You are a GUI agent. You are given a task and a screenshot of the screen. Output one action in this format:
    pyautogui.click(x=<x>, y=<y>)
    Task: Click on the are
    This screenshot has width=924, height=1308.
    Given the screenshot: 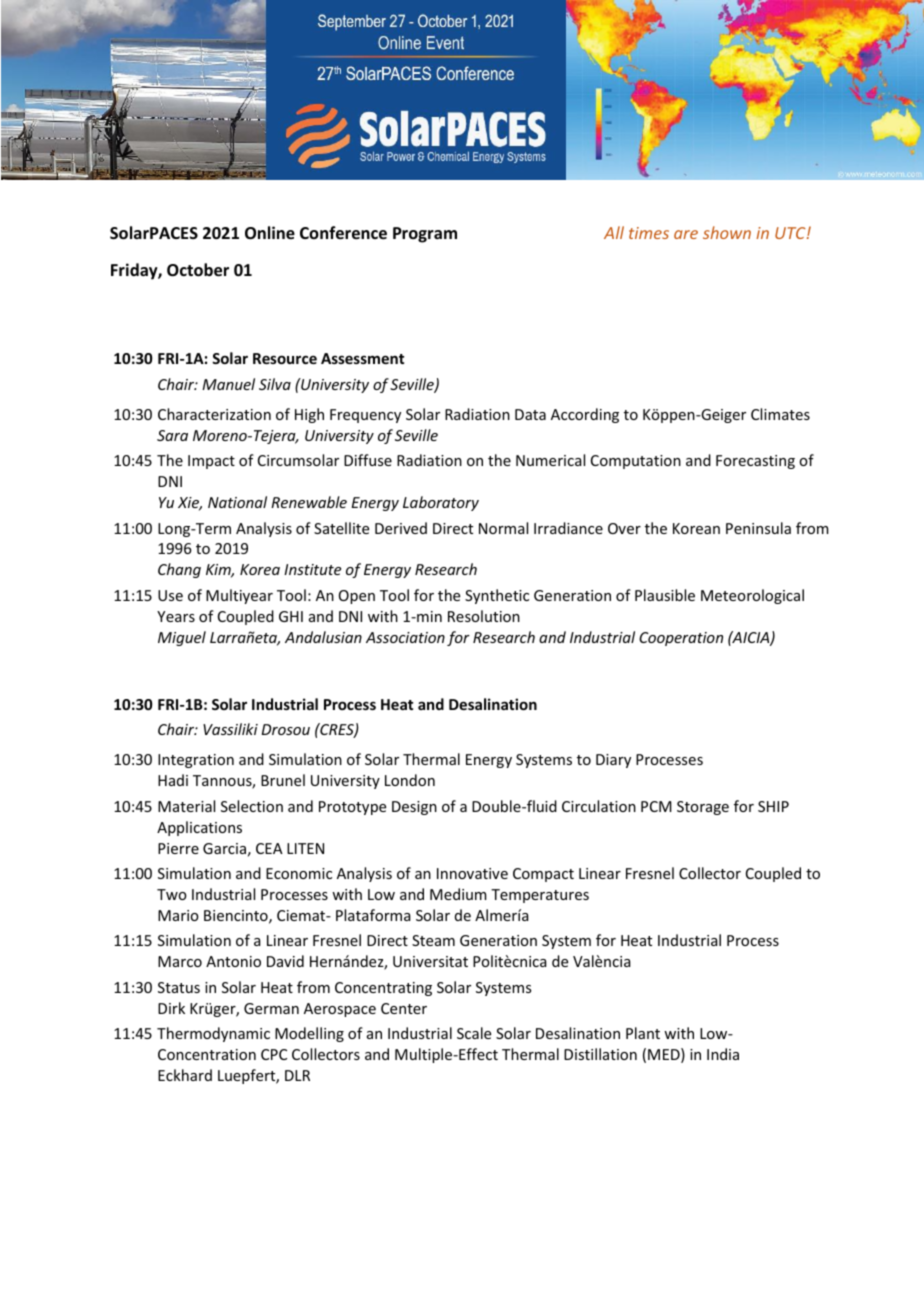 What is the action you would take?
    pyautogui.click(x=686, y=234)
